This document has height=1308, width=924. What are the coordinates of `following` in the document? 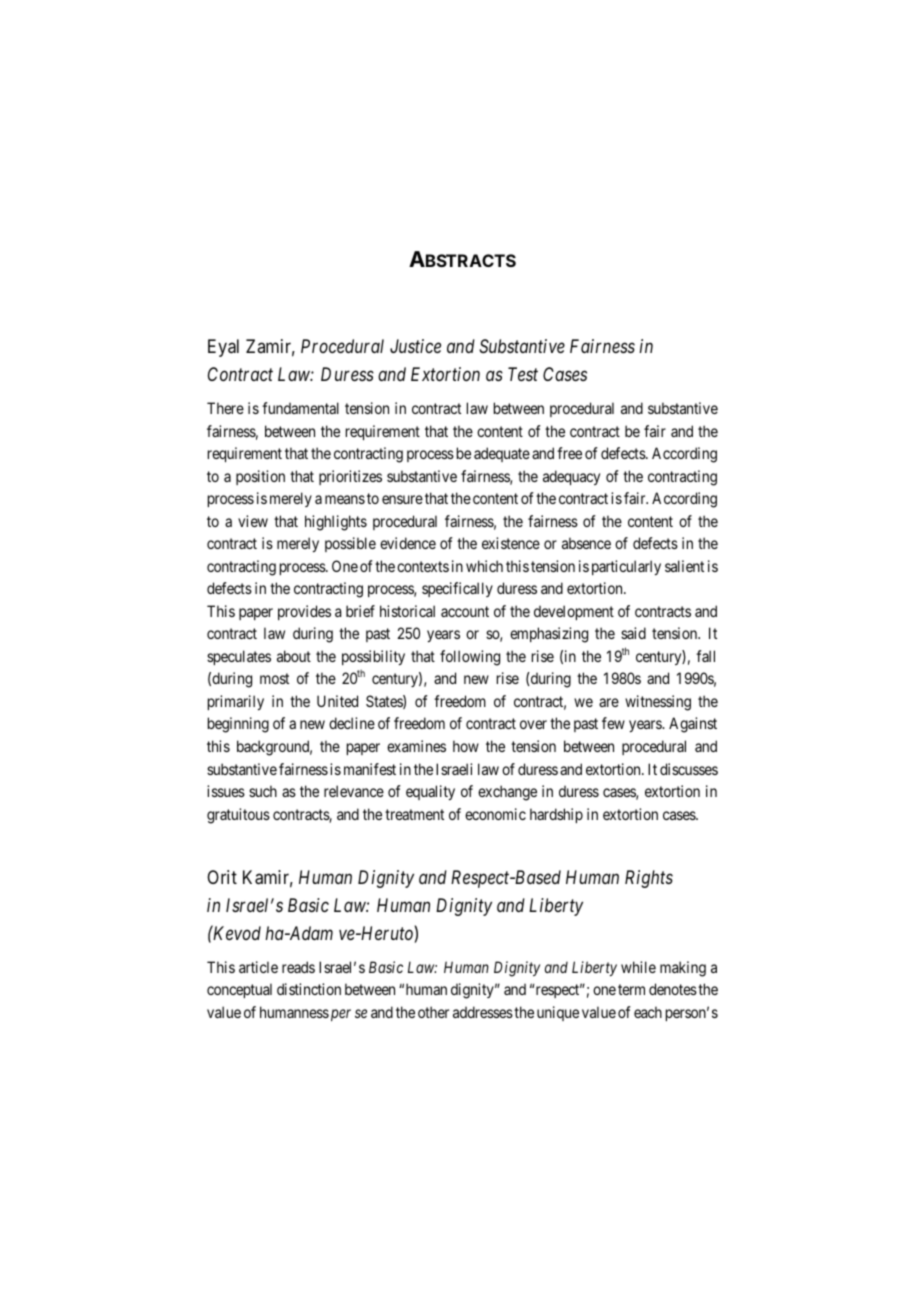 It's located at (470, 658).
